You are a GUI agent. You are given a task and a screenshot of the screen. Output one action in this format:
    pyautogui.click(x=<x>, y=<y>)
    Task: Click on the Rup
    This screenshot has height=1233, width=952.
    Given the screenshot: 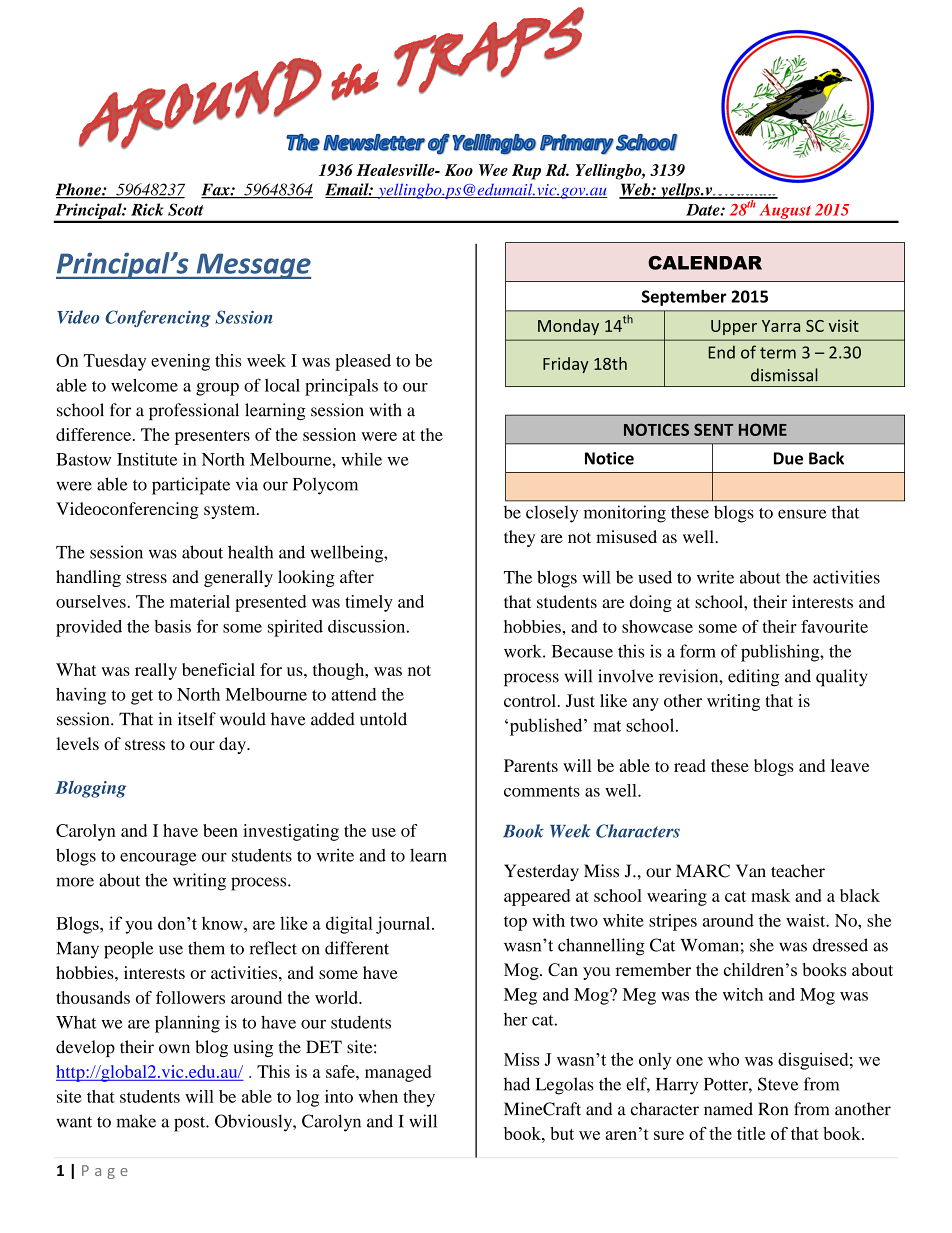 What is the action you would take?
    pyautogui.click(x=526, y=172)
